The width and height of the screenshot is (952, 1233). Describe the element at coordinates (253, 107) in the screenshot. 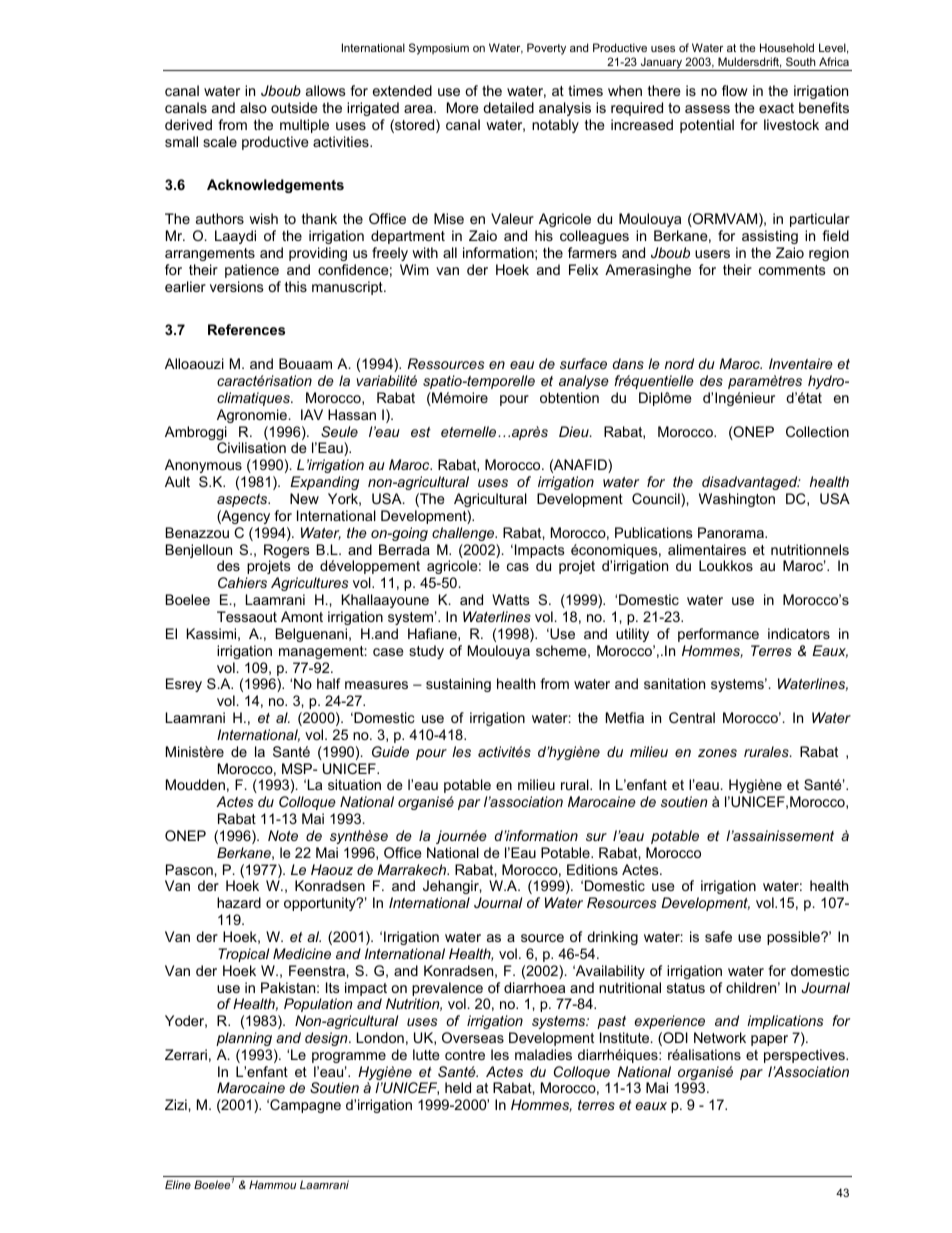

I see `also` at that location.
